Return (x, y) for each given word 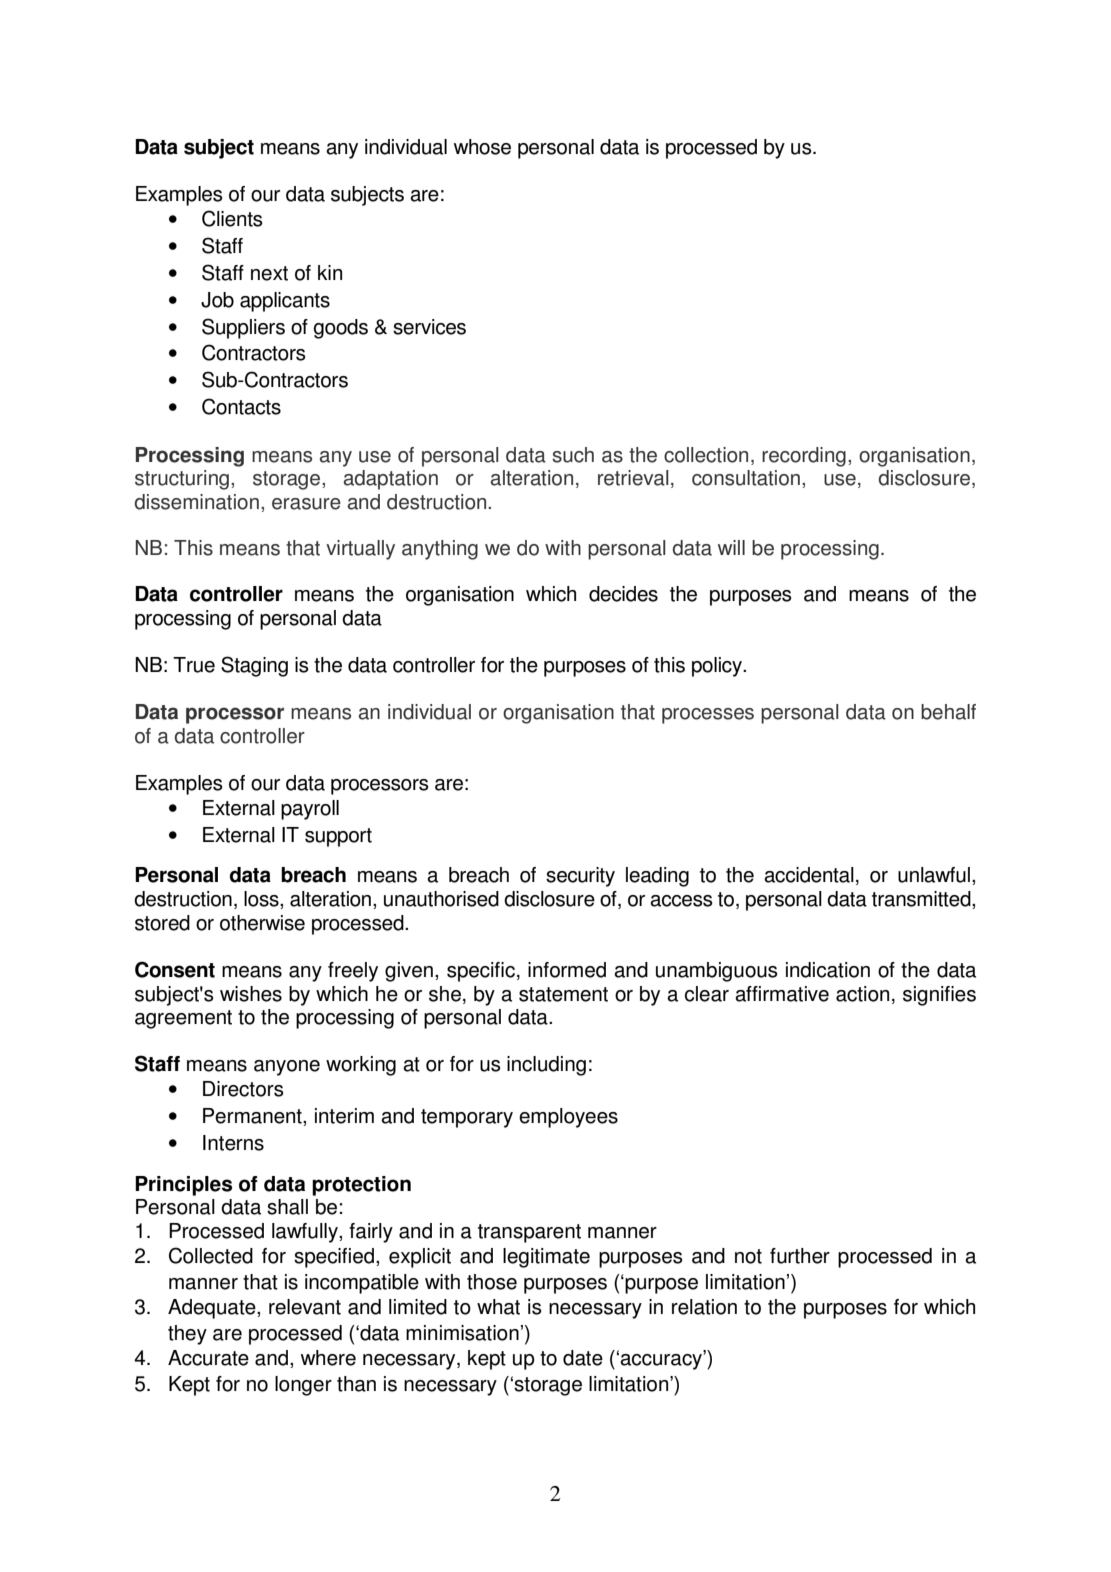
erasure (306, 504)
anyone (287, 1068)
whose (482, 147)
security (580, 877)
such (573, 455)
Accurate (208, 1358)
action (862, 994)
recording (804, 457)
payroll (310, 810)
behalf (948, 712)
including (546, 1066)
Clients (232, 218)
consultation (746, 478)
